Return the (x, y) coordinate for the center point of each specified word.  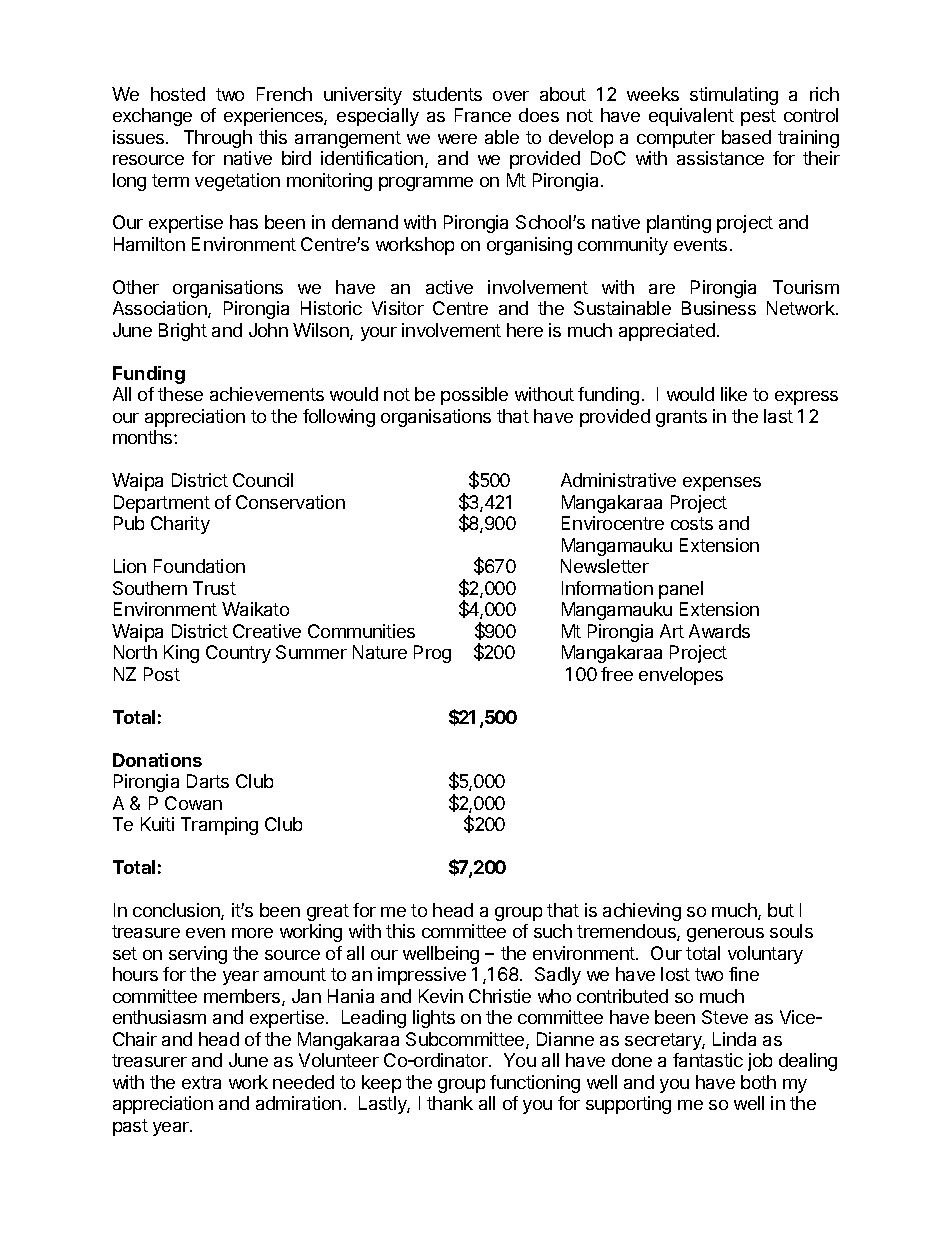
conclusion (177, 911)
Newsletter (605, 566)
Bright (183, 332)
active (449, 287)
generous (725, 935)
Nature (380, 652)
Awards (719, 631)
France (483, 115)
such (553, 931)
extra (201, 1082)
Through (218, 139)
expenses (722, 484)
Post (162, 674)
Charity (180, 525)
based (746, 137)
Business (719, 308)
